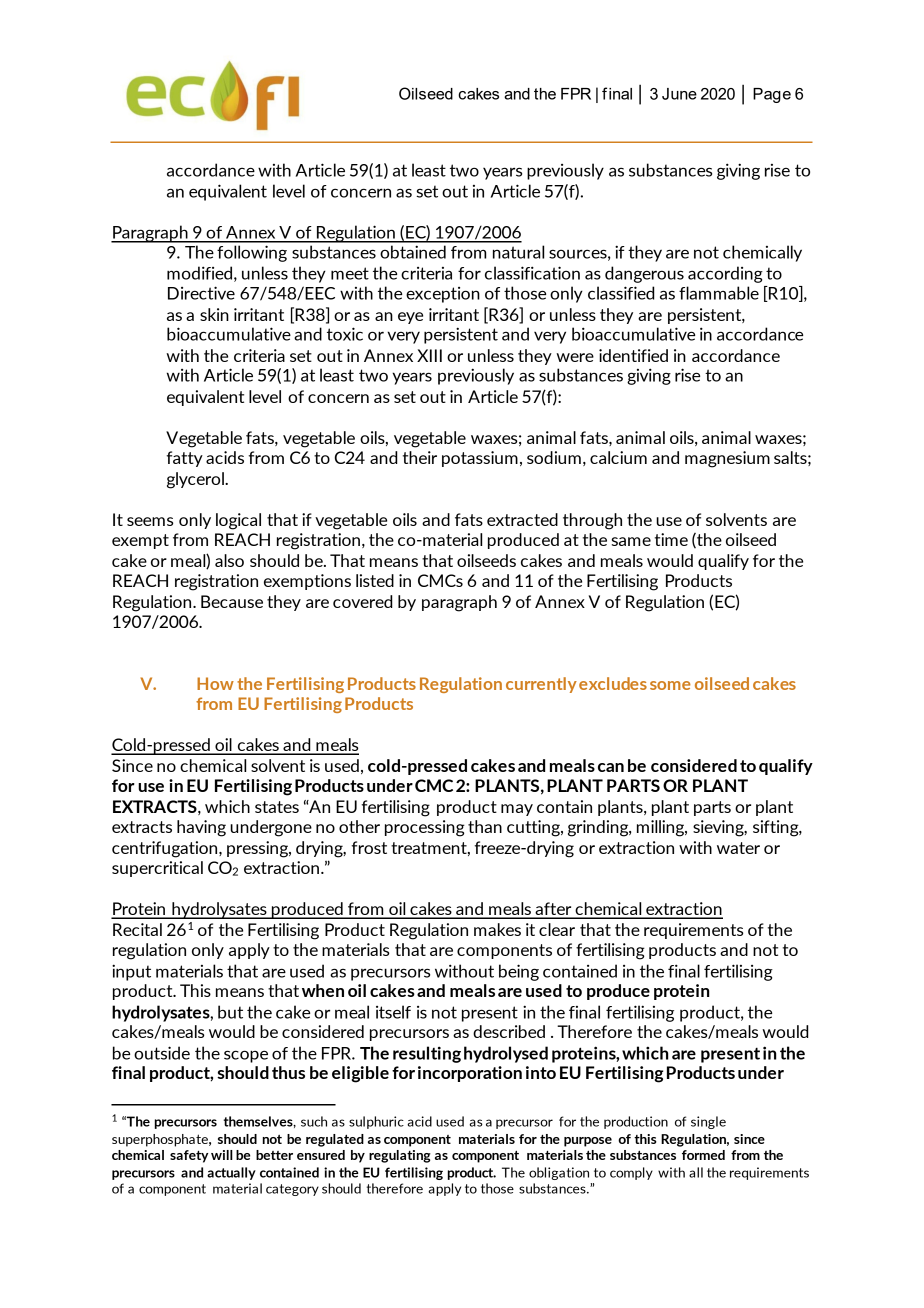 This document has height=1308, width=924. I want to click on will, so click(222, 1155).
